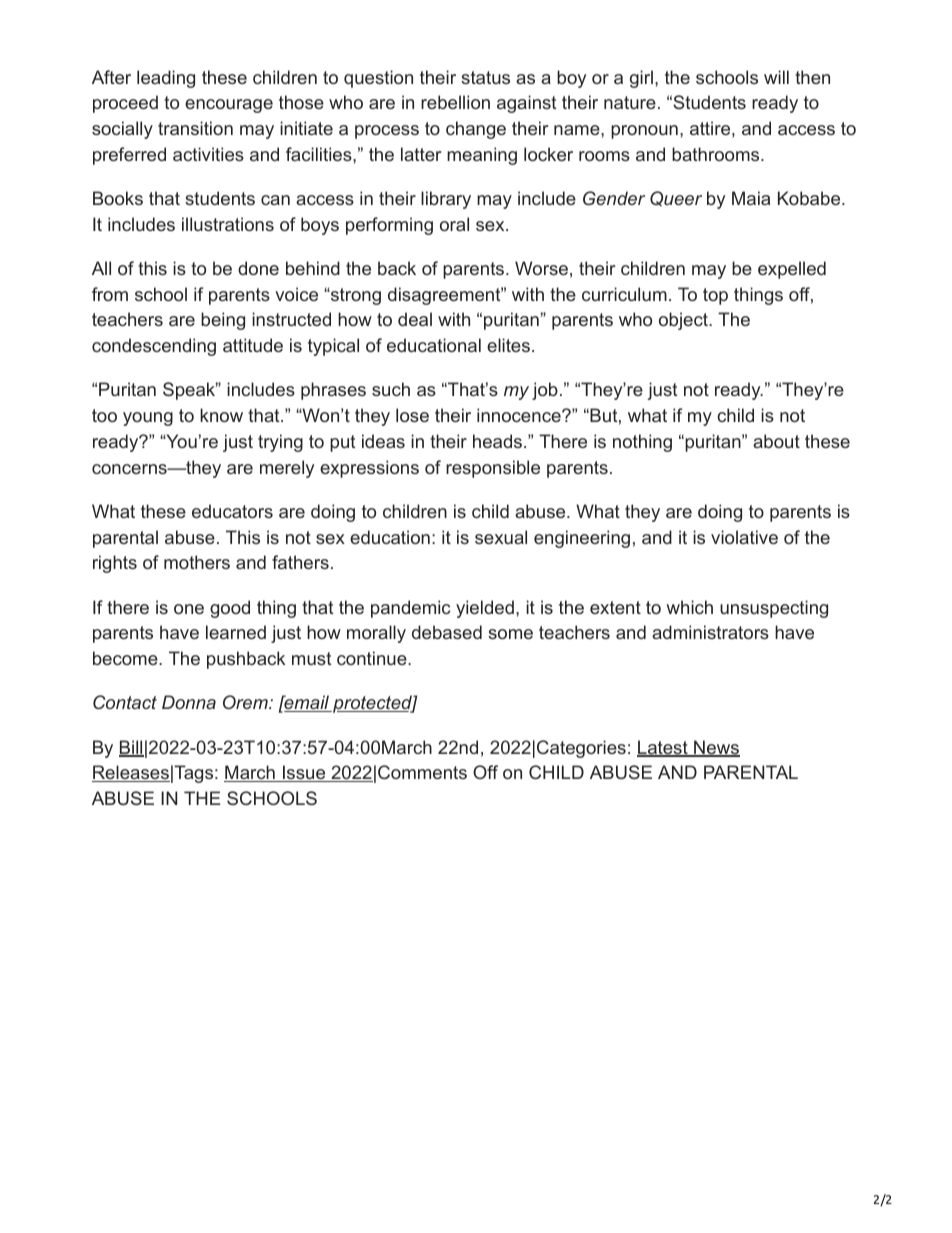 This screenshot has width=952, height=1233. What do you see at coordinates (197, 562) in the screenshot?
I see `mothers` at bounding box center [197, 562].
